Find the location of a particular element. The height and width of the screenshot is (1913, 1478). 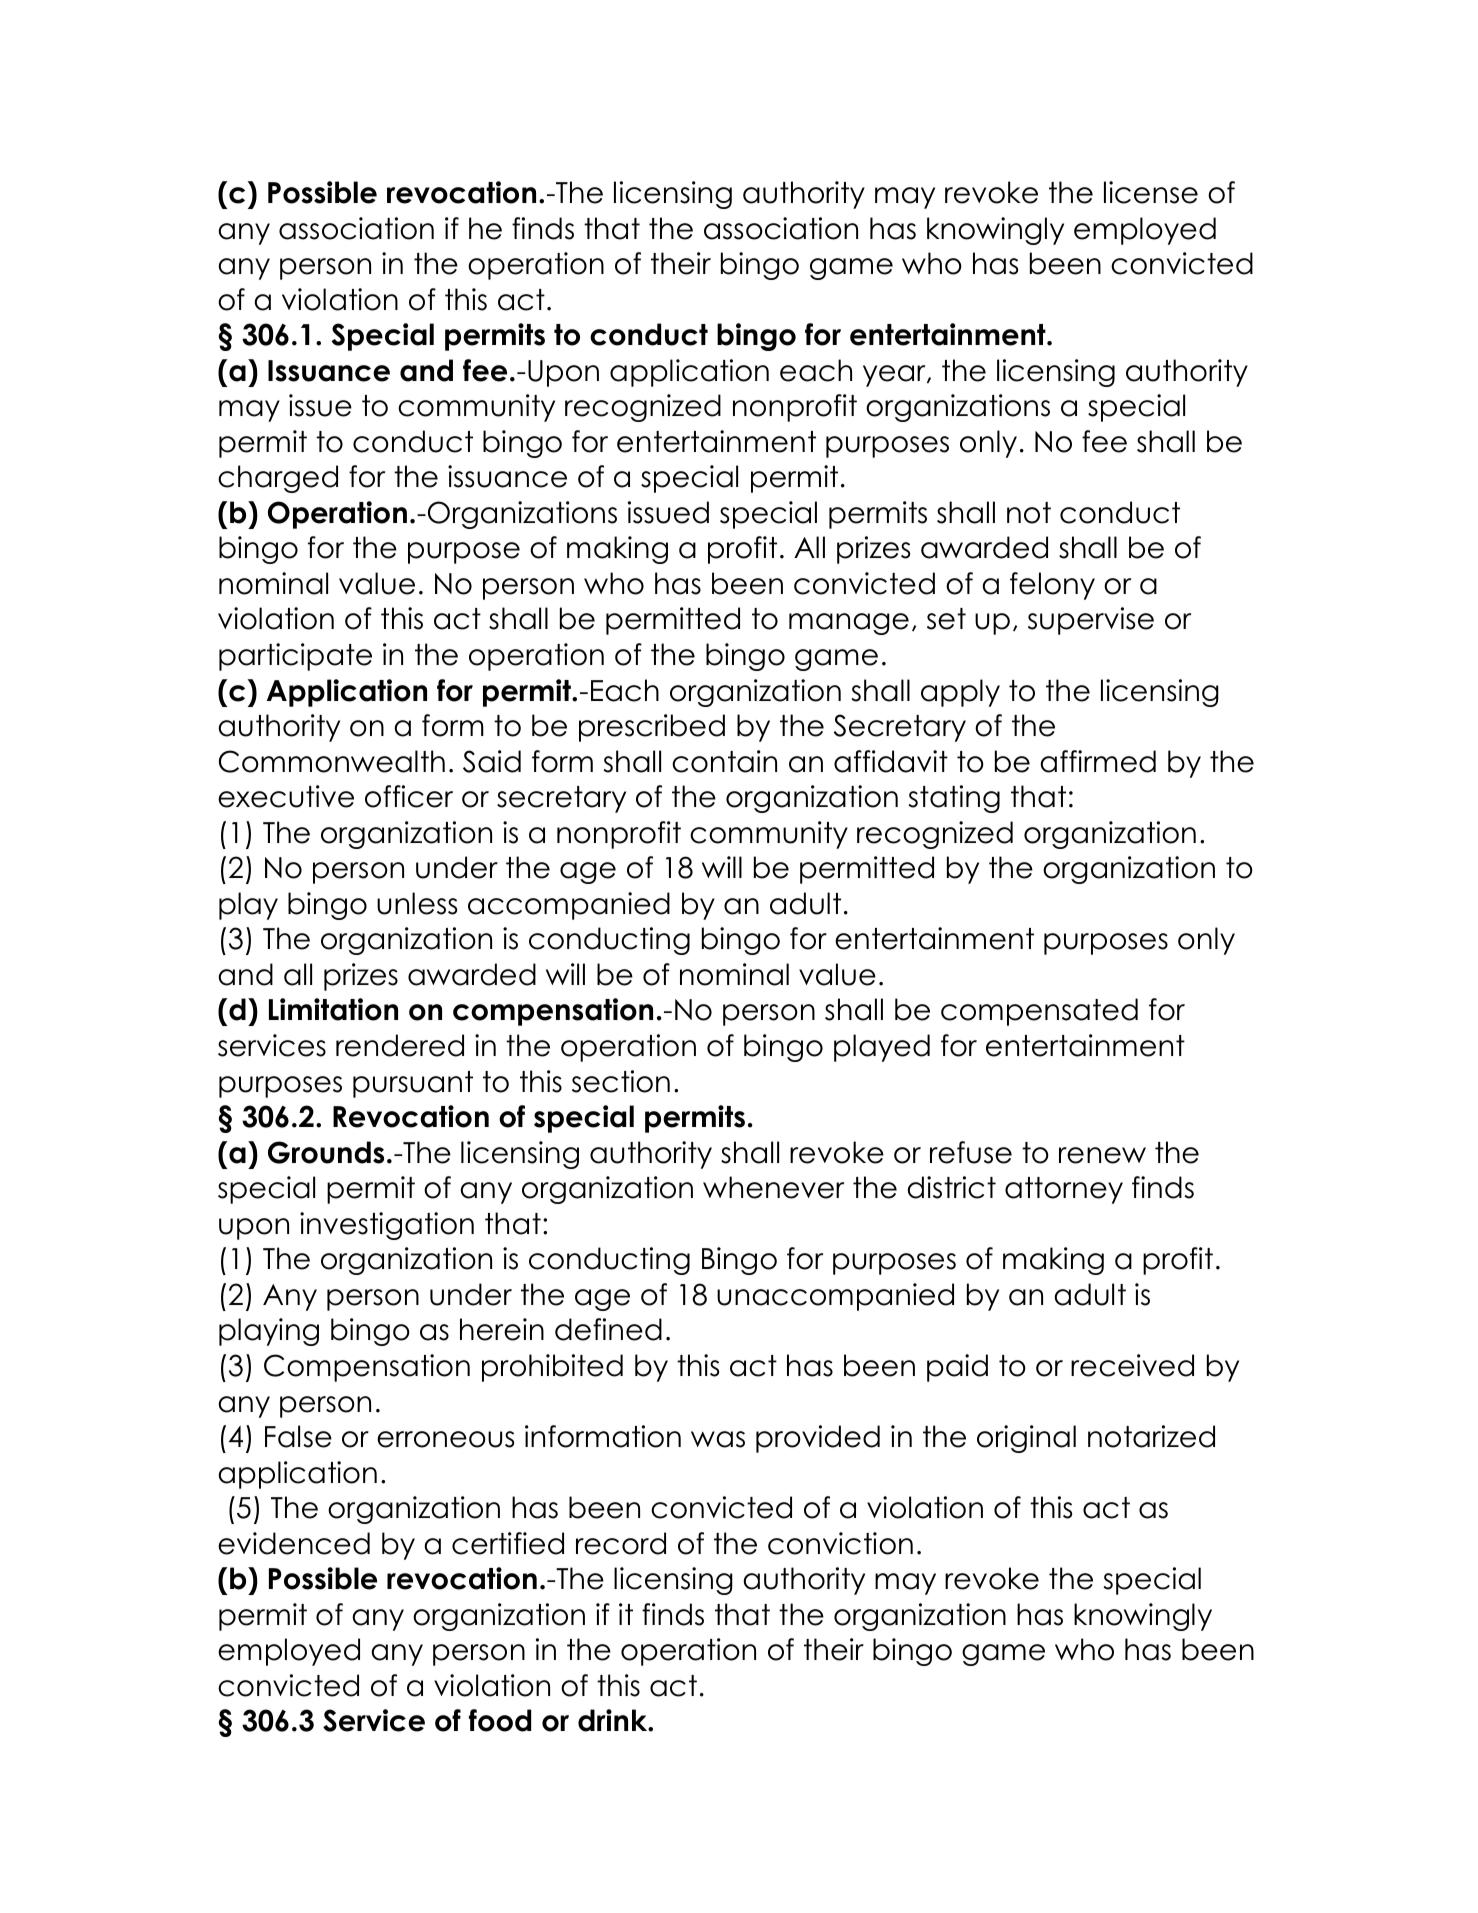

compensated is located at coordinates (1039, 1012).
